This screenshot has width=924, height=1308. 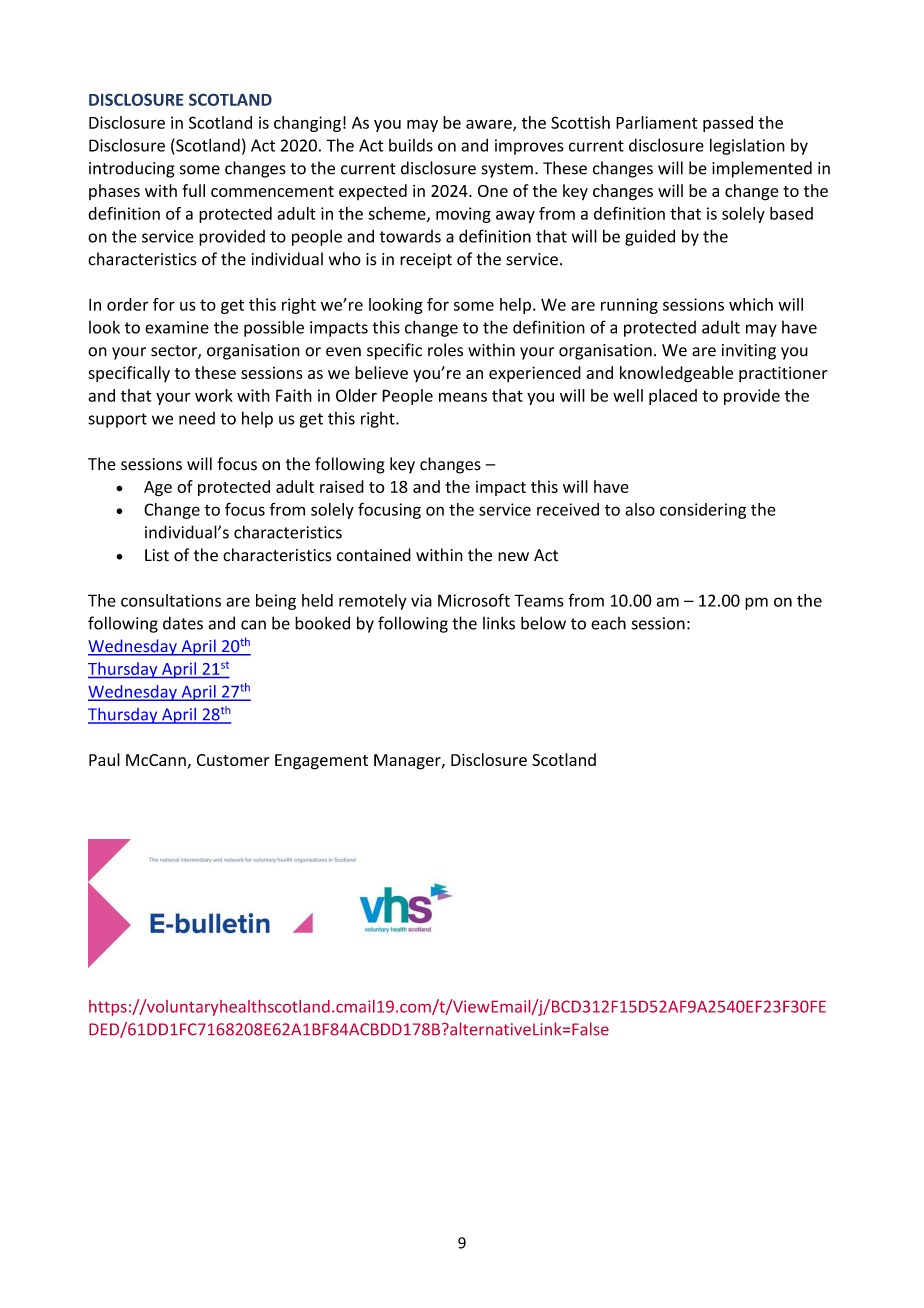 What do you see at coordinates (426, 261) in the screenshot?
I see `receipt` at bounding box center [426, 261].
